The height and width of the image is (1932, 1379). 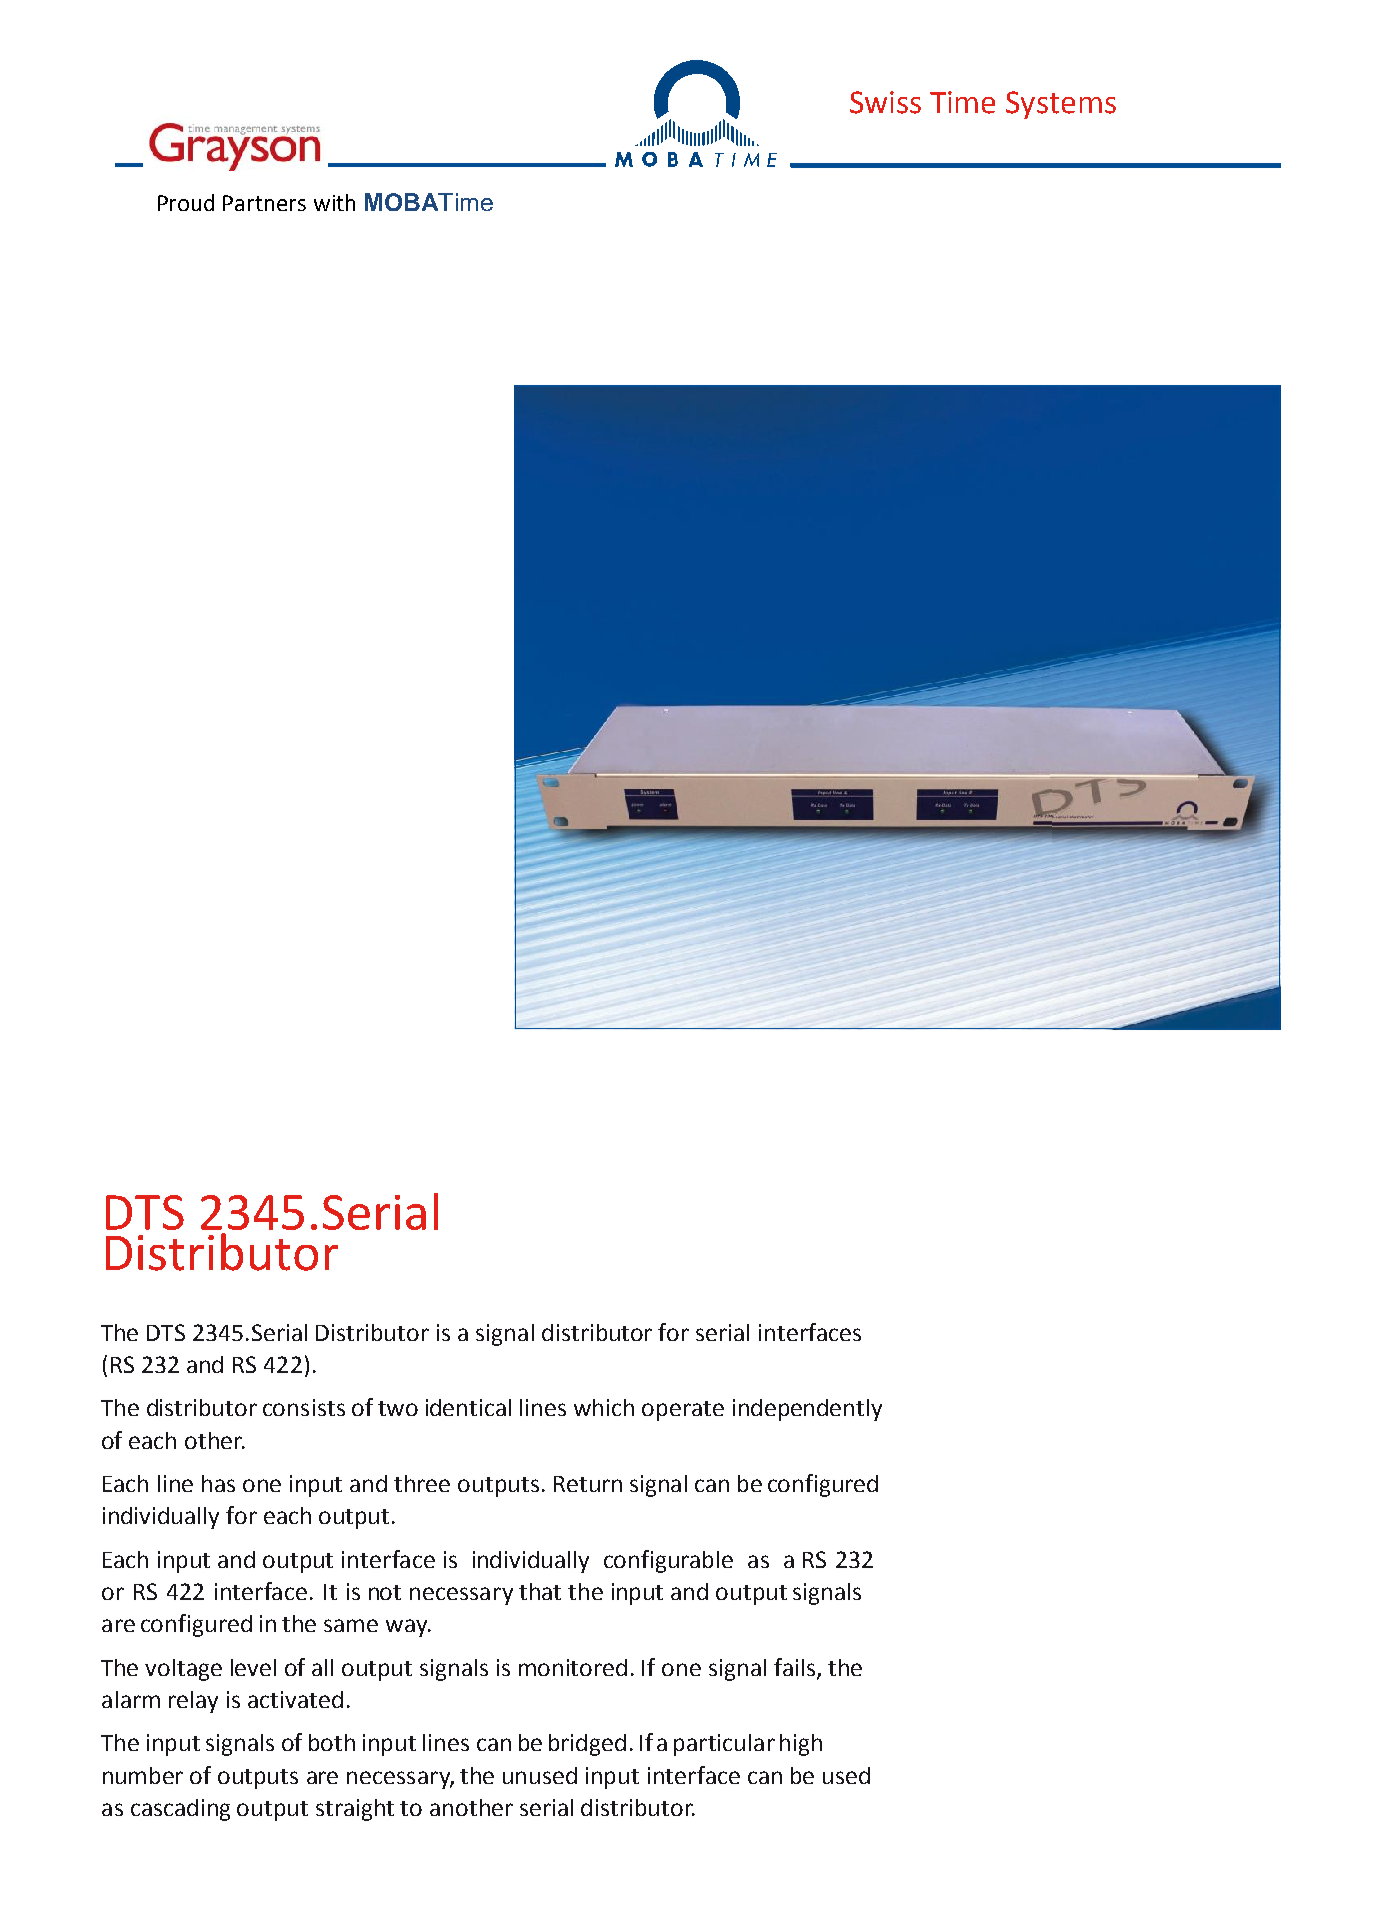 What do you see at coordinates (807, 1410) in the image?
I see `independently` at bounding box center [807, 1410].
